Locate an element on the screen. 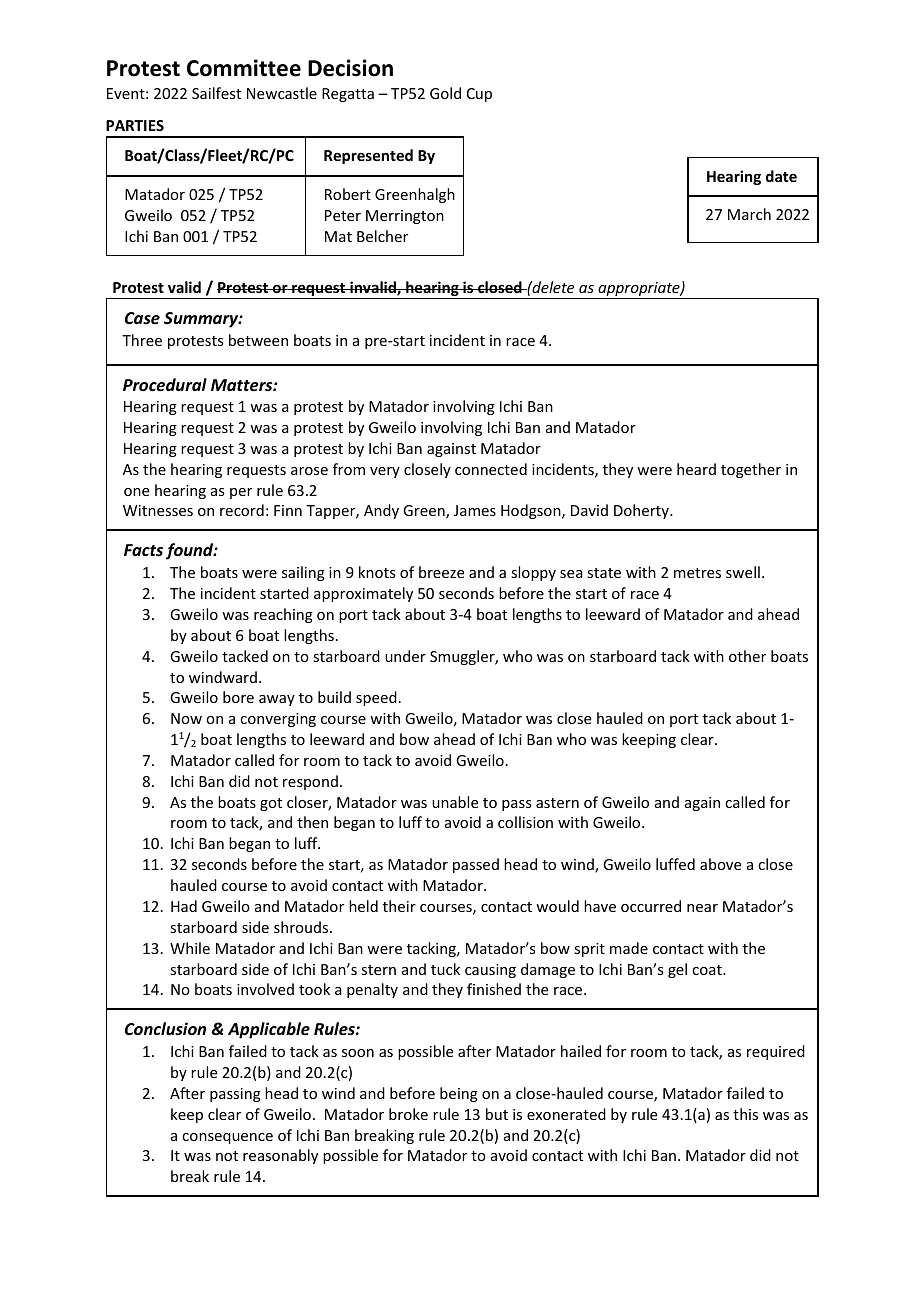  under is located at coordinates (405, 656).
